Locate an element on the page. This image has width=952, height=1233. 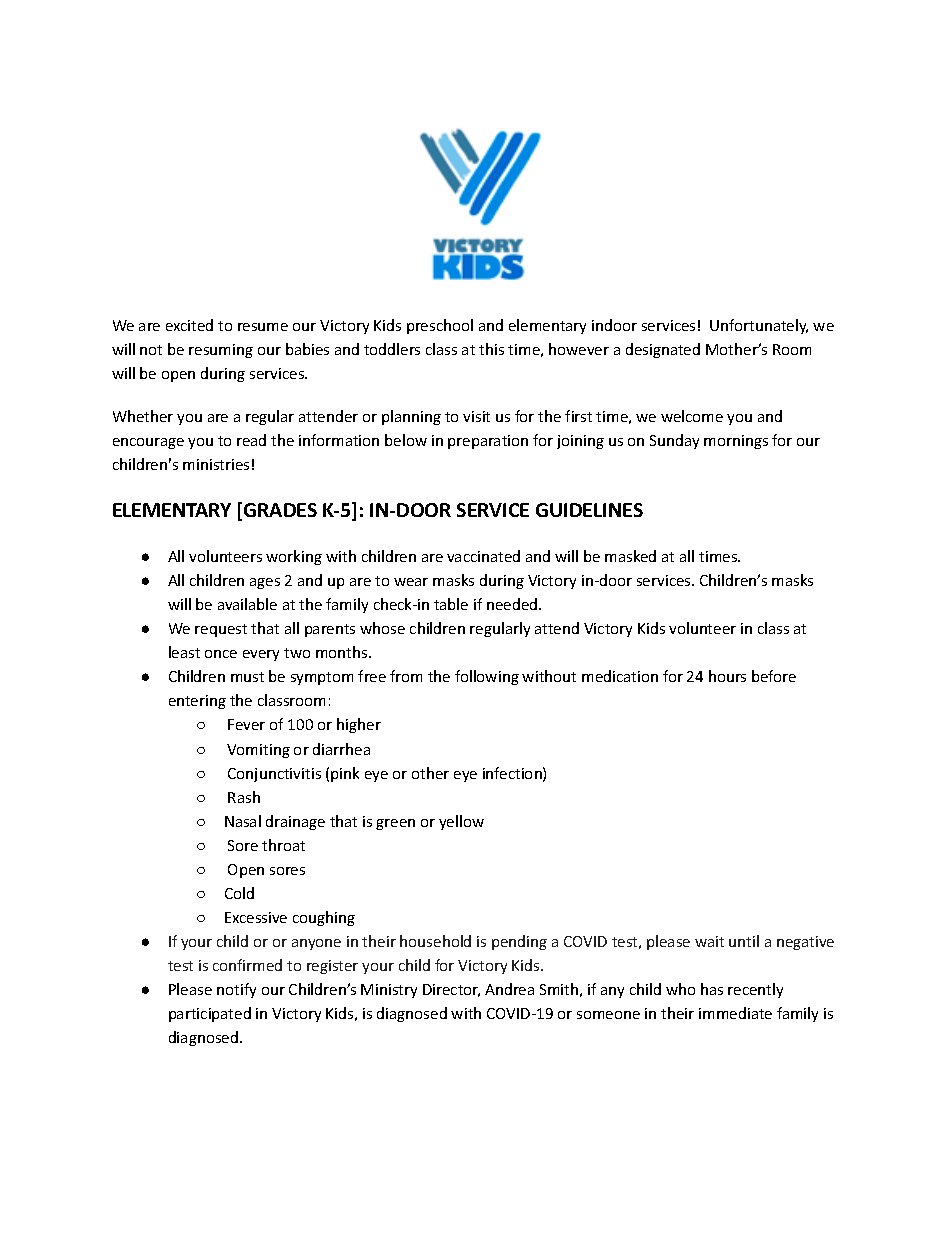
this is located at coordinates (491, 349).
